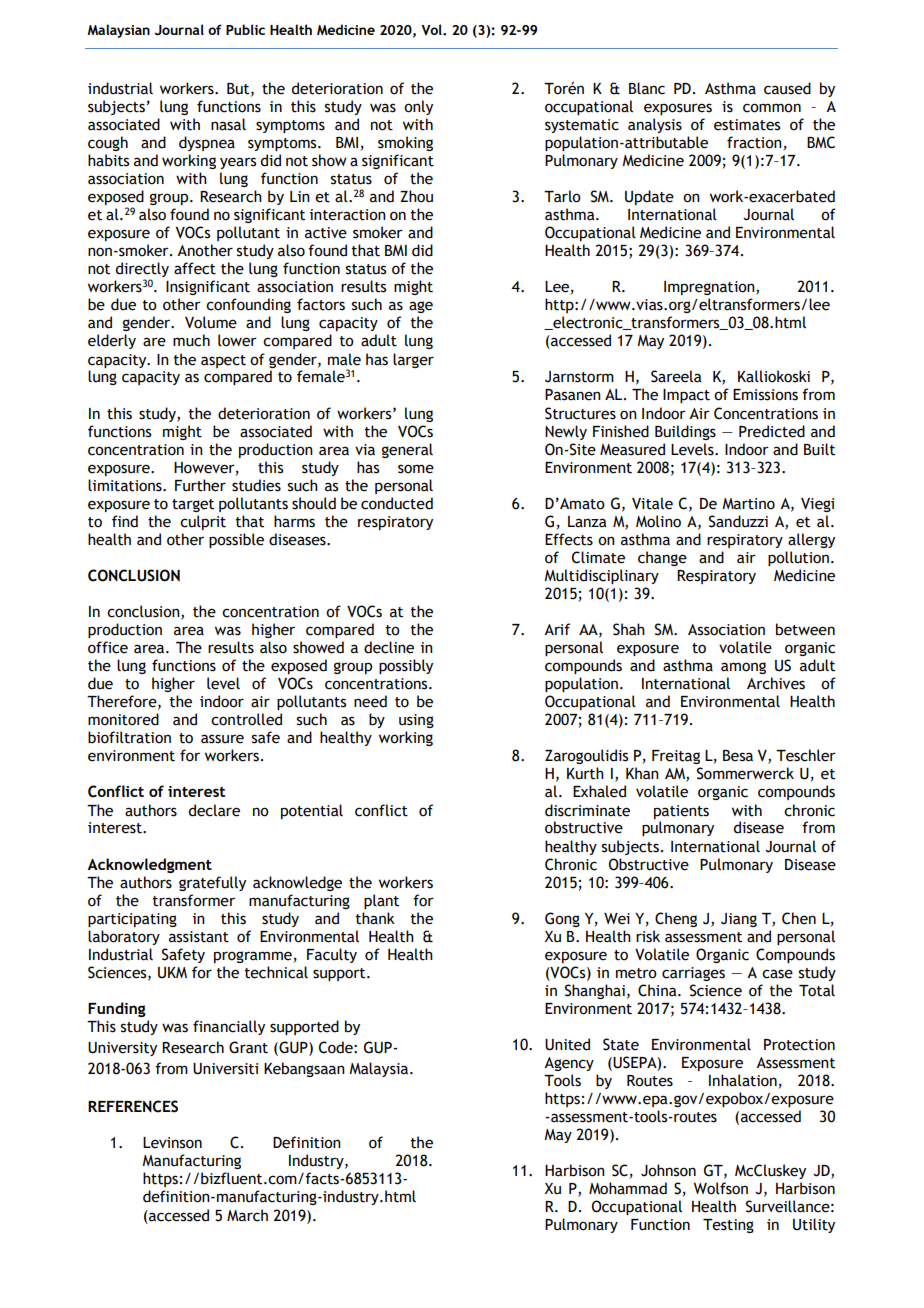 Image resolution: width=924 pixels, height=1308 pixels. What do you see at coordinates (199, 937) in the image?
I see `assistant` at bounding box center [199, 937].
